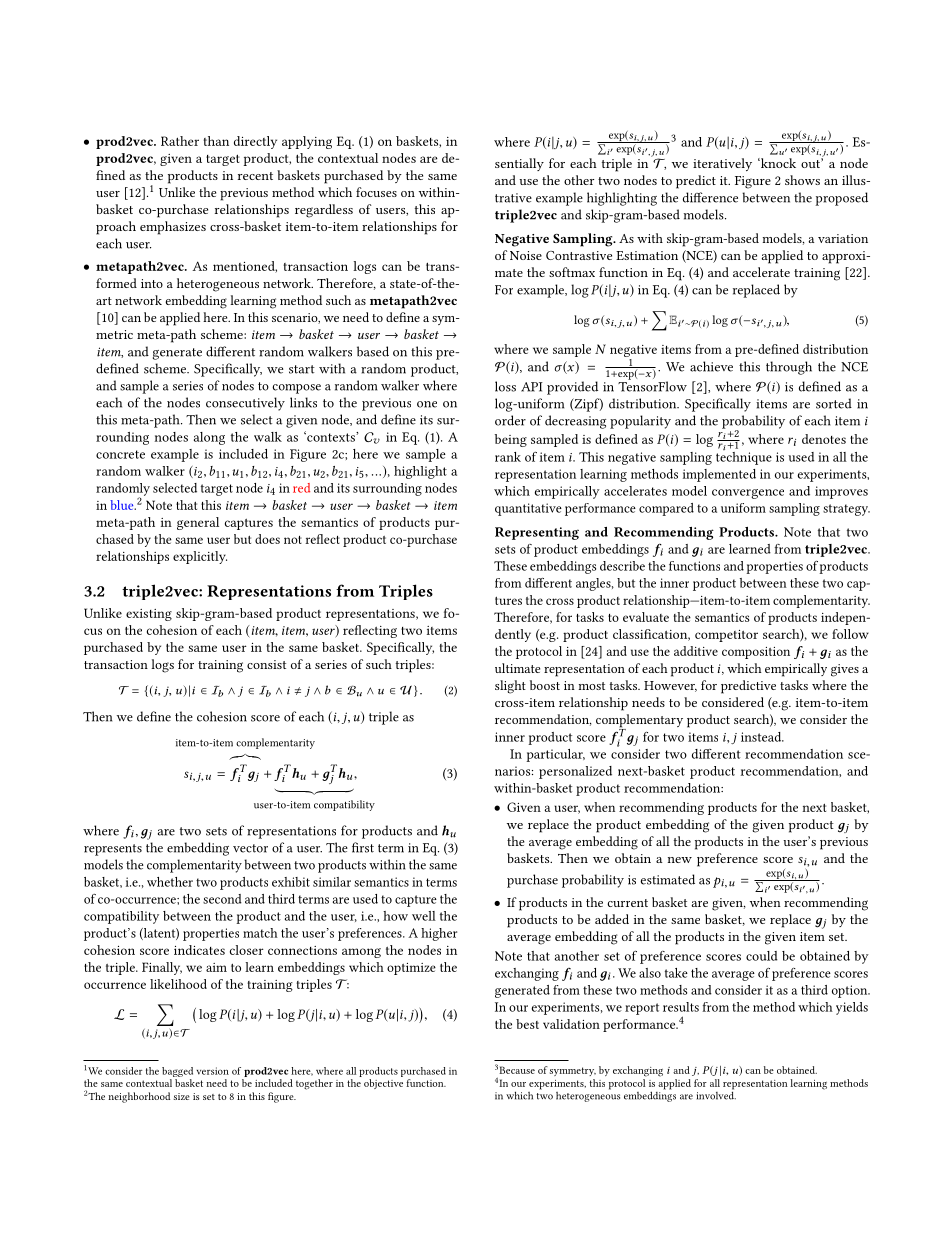 Image resolution: width=952 pixels, height=1233 pixels. What do you see at coordinates (510, 687) in the screenshot?
I see `slight` at bounding box center [510, 687].
